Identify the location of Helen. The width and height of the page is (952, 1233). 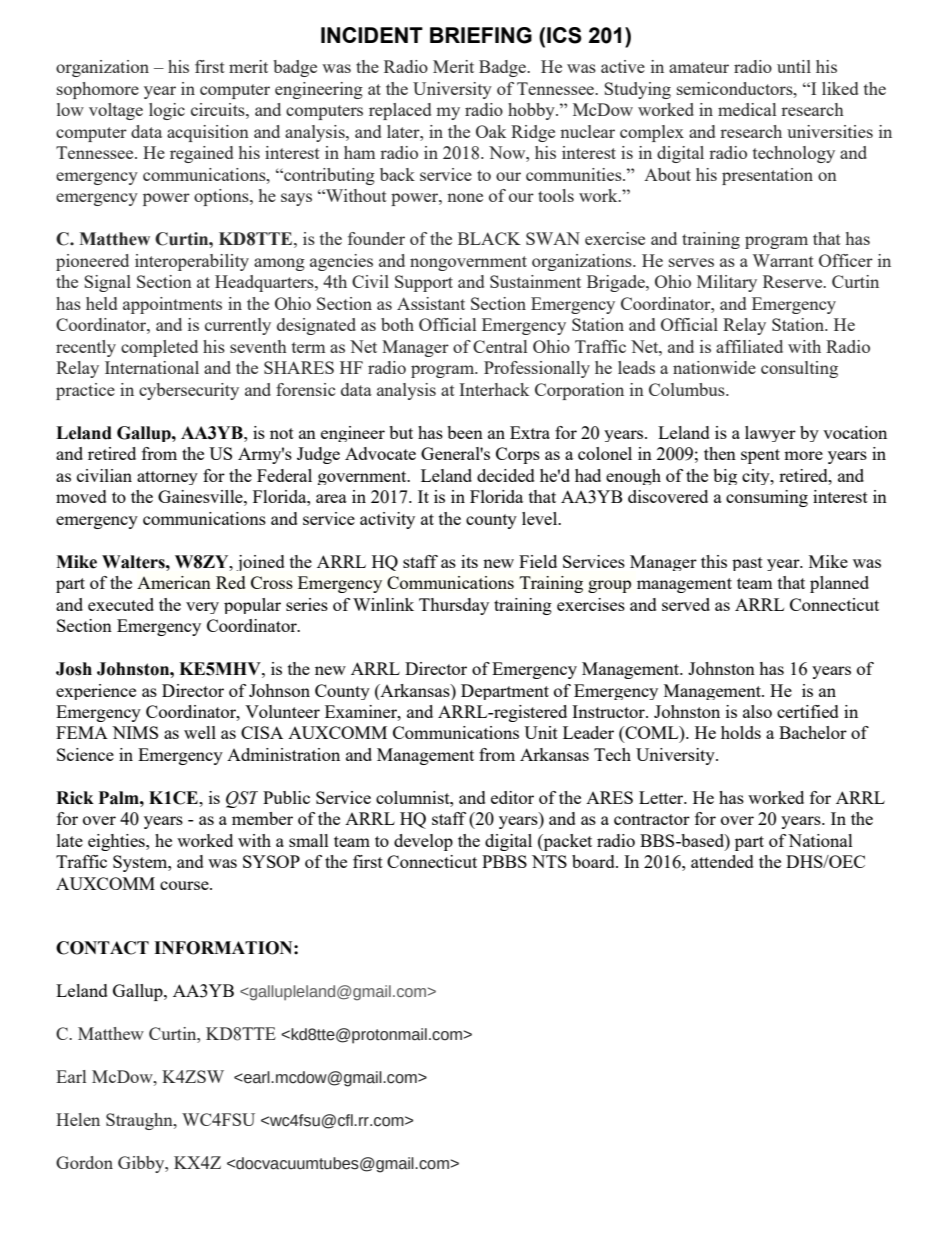
(78, 1119).
